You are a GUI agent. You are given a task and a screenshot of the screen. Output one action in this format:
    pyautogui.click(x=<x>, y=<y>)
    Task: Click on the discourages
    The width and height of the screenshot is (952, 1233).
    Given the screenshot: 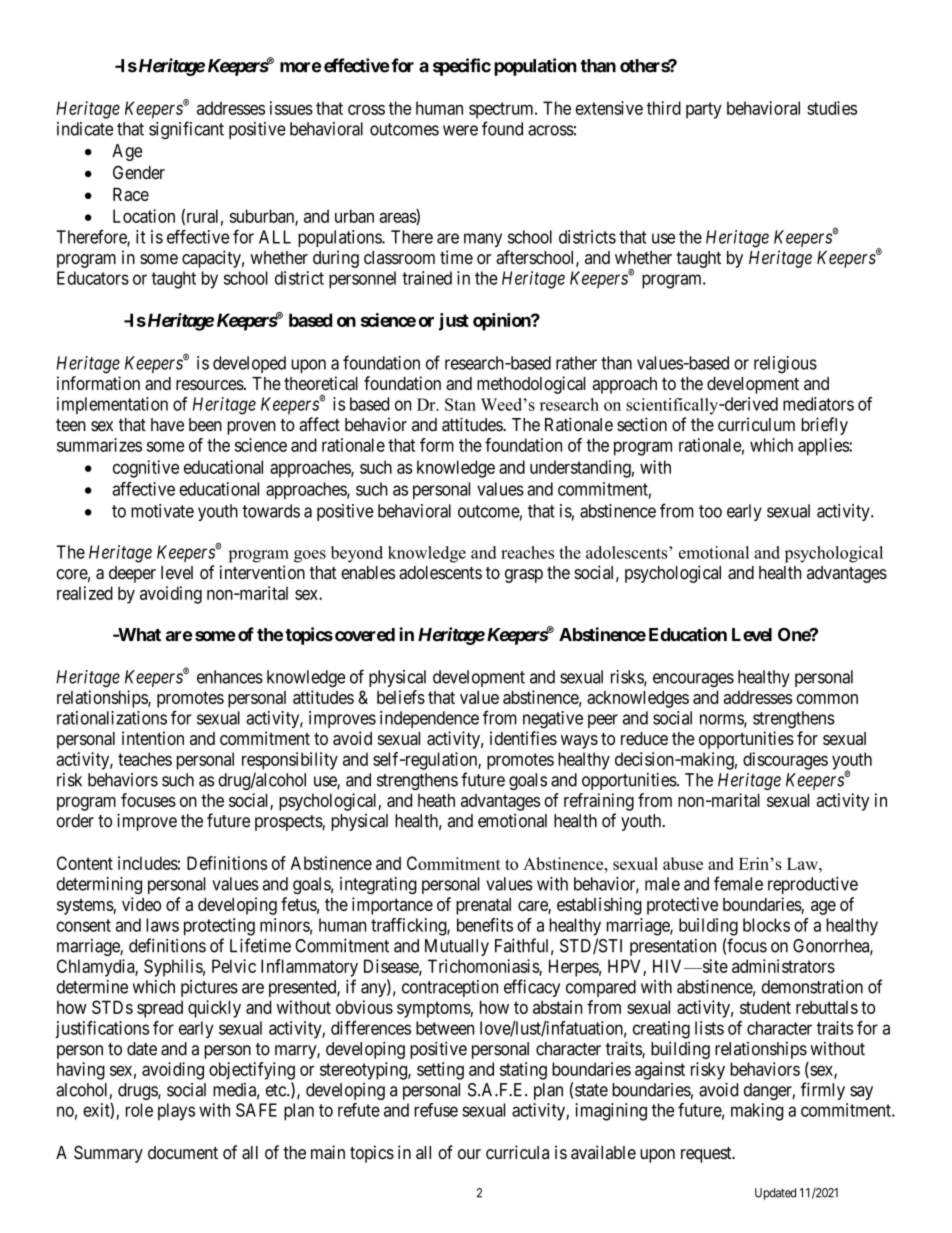 What is the action you would take?
    pyautogui.click(x=785, y=761)
